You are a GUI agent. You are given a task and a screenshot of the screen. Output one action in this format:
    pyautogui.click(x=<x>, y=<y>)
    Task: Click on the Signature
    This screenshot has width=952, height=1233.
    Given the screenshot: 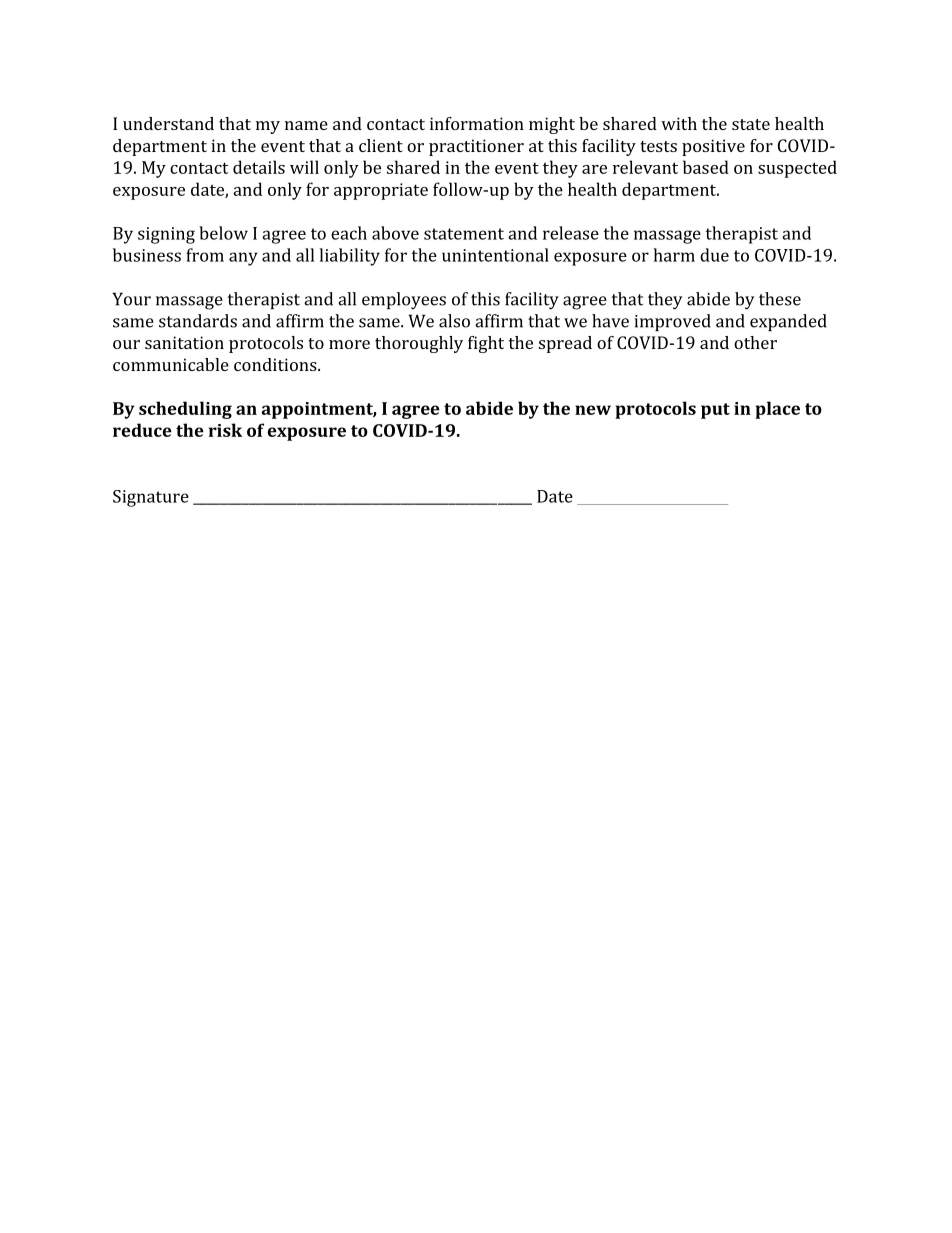 What is the action you would take?
    pyautogui.click(x=151, y=498)
